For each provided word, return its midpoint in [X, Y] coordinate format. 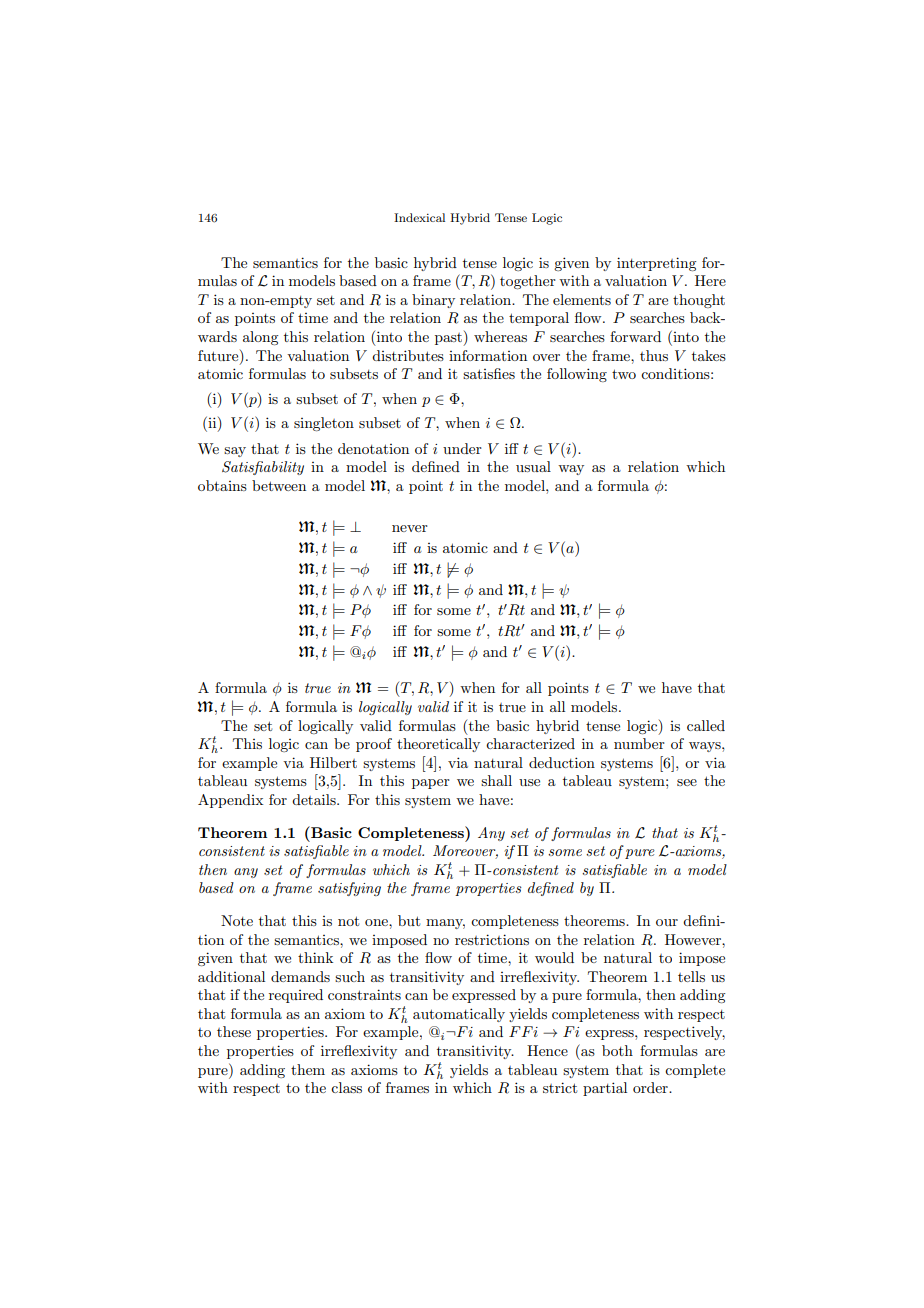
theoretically [438, 745]
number [639, 743]
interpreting [656, 264]
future [219, 355]
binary [433, 301]
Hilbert [333, 762]
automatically [459, 1015]
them [308, 1069]
